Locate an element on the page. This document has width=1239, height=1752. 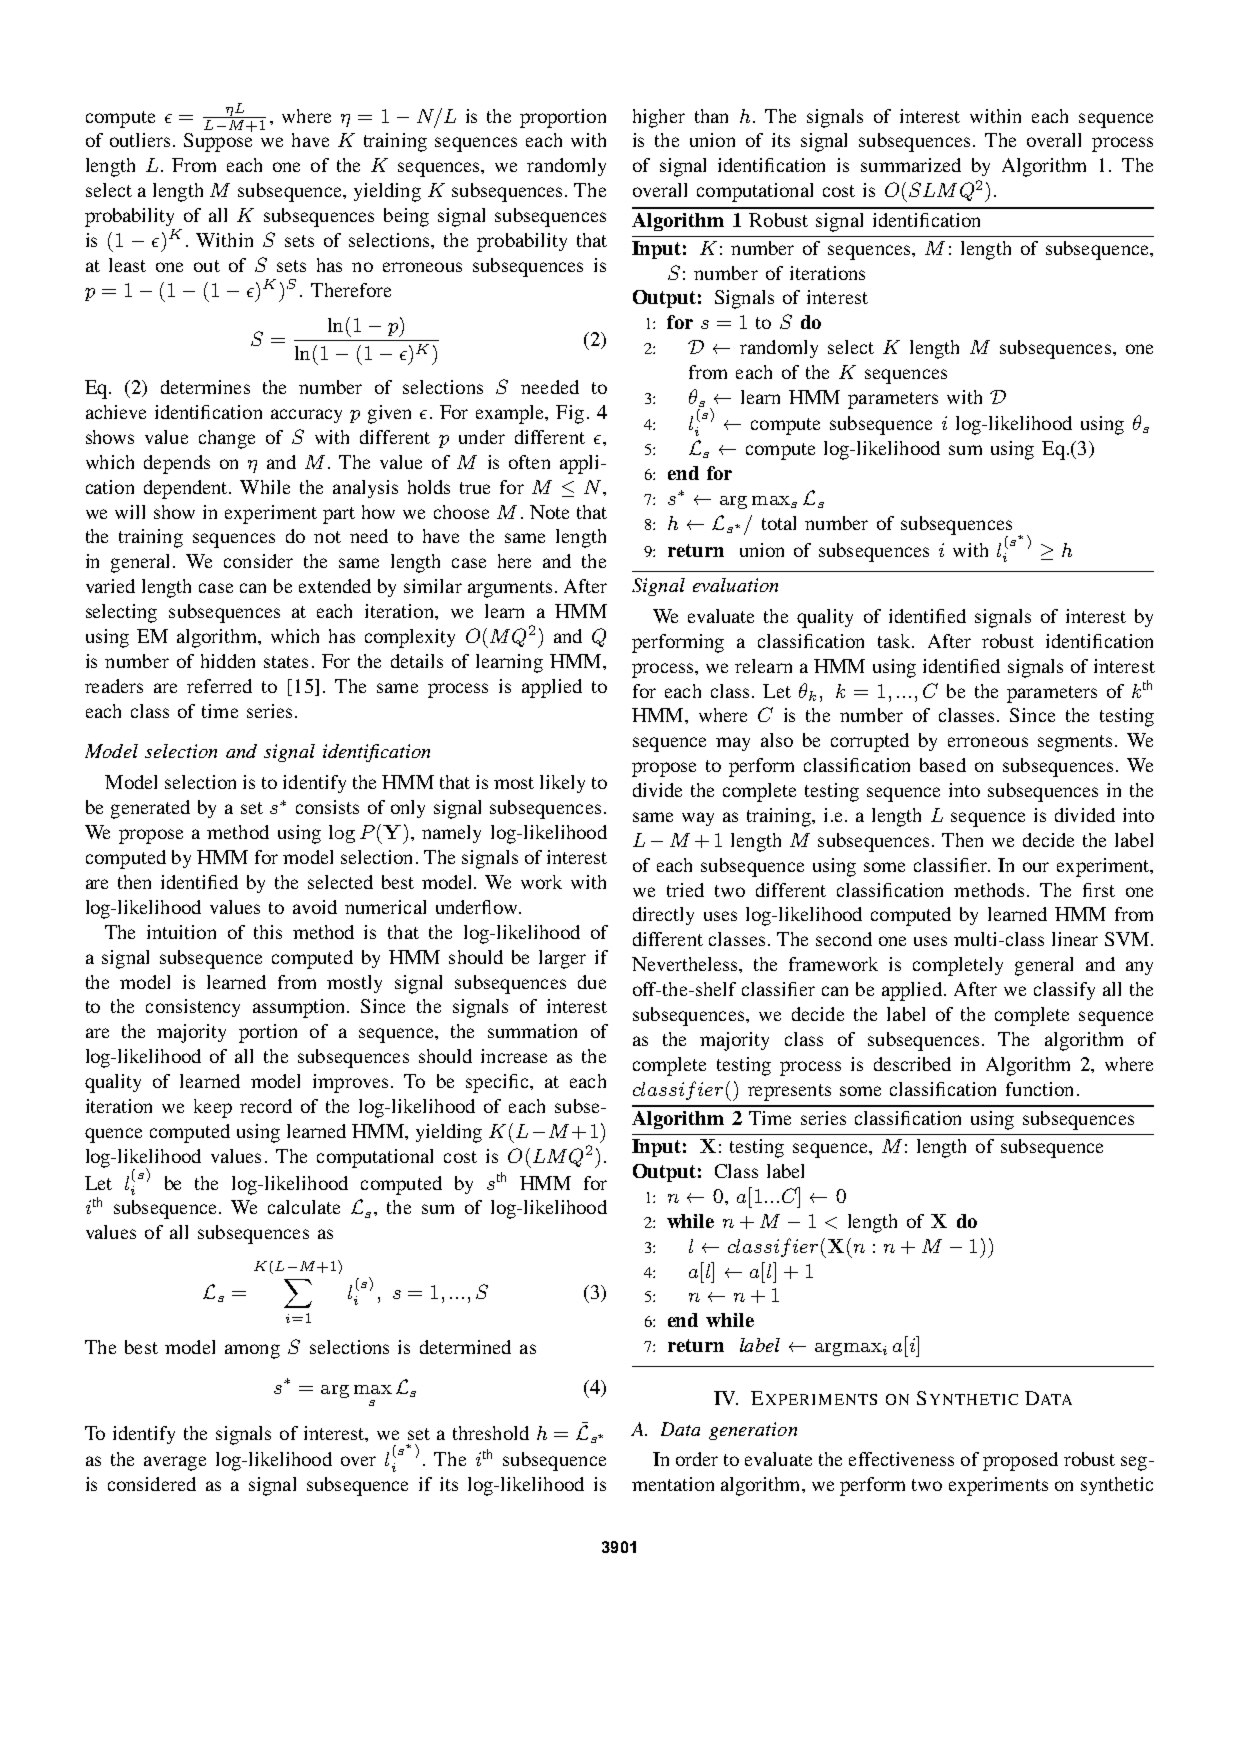
average is located at coordinates (175, 1463).
